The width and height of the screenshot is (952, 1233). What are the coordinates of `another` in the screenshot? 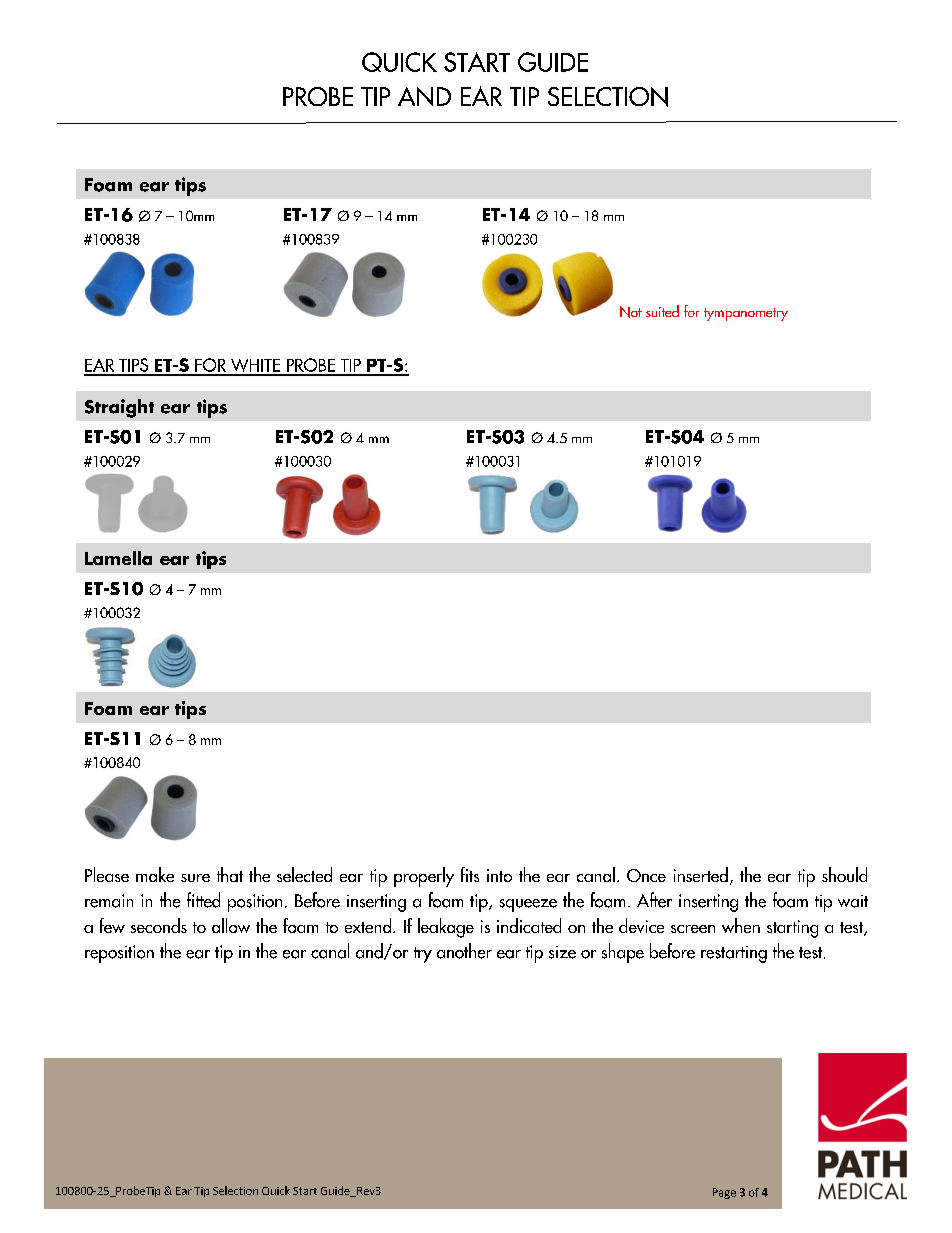 It's located at (464, 951).
